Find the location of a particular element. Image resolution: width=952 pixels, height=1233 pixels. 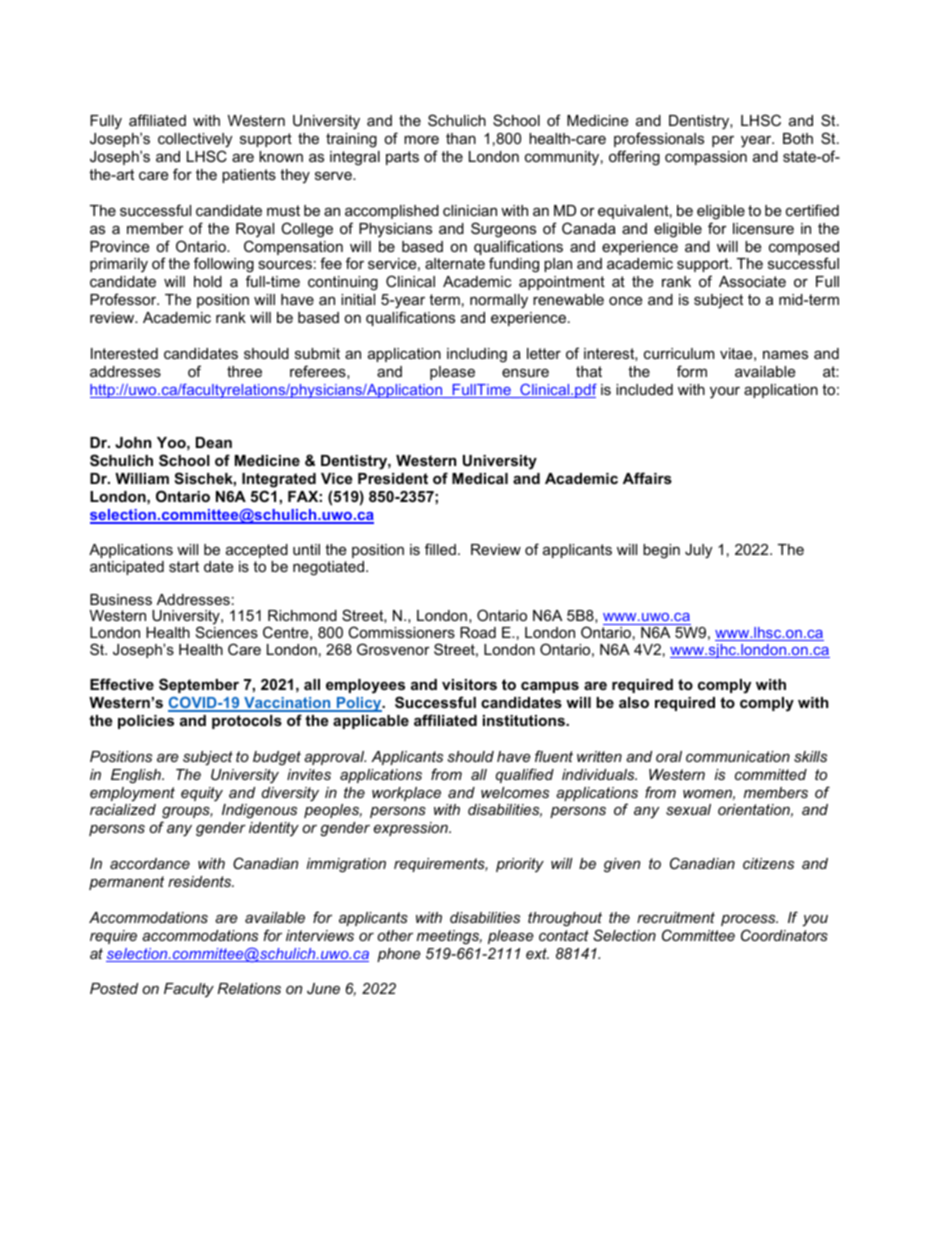

Posted is located at coordinates (114, 988).
